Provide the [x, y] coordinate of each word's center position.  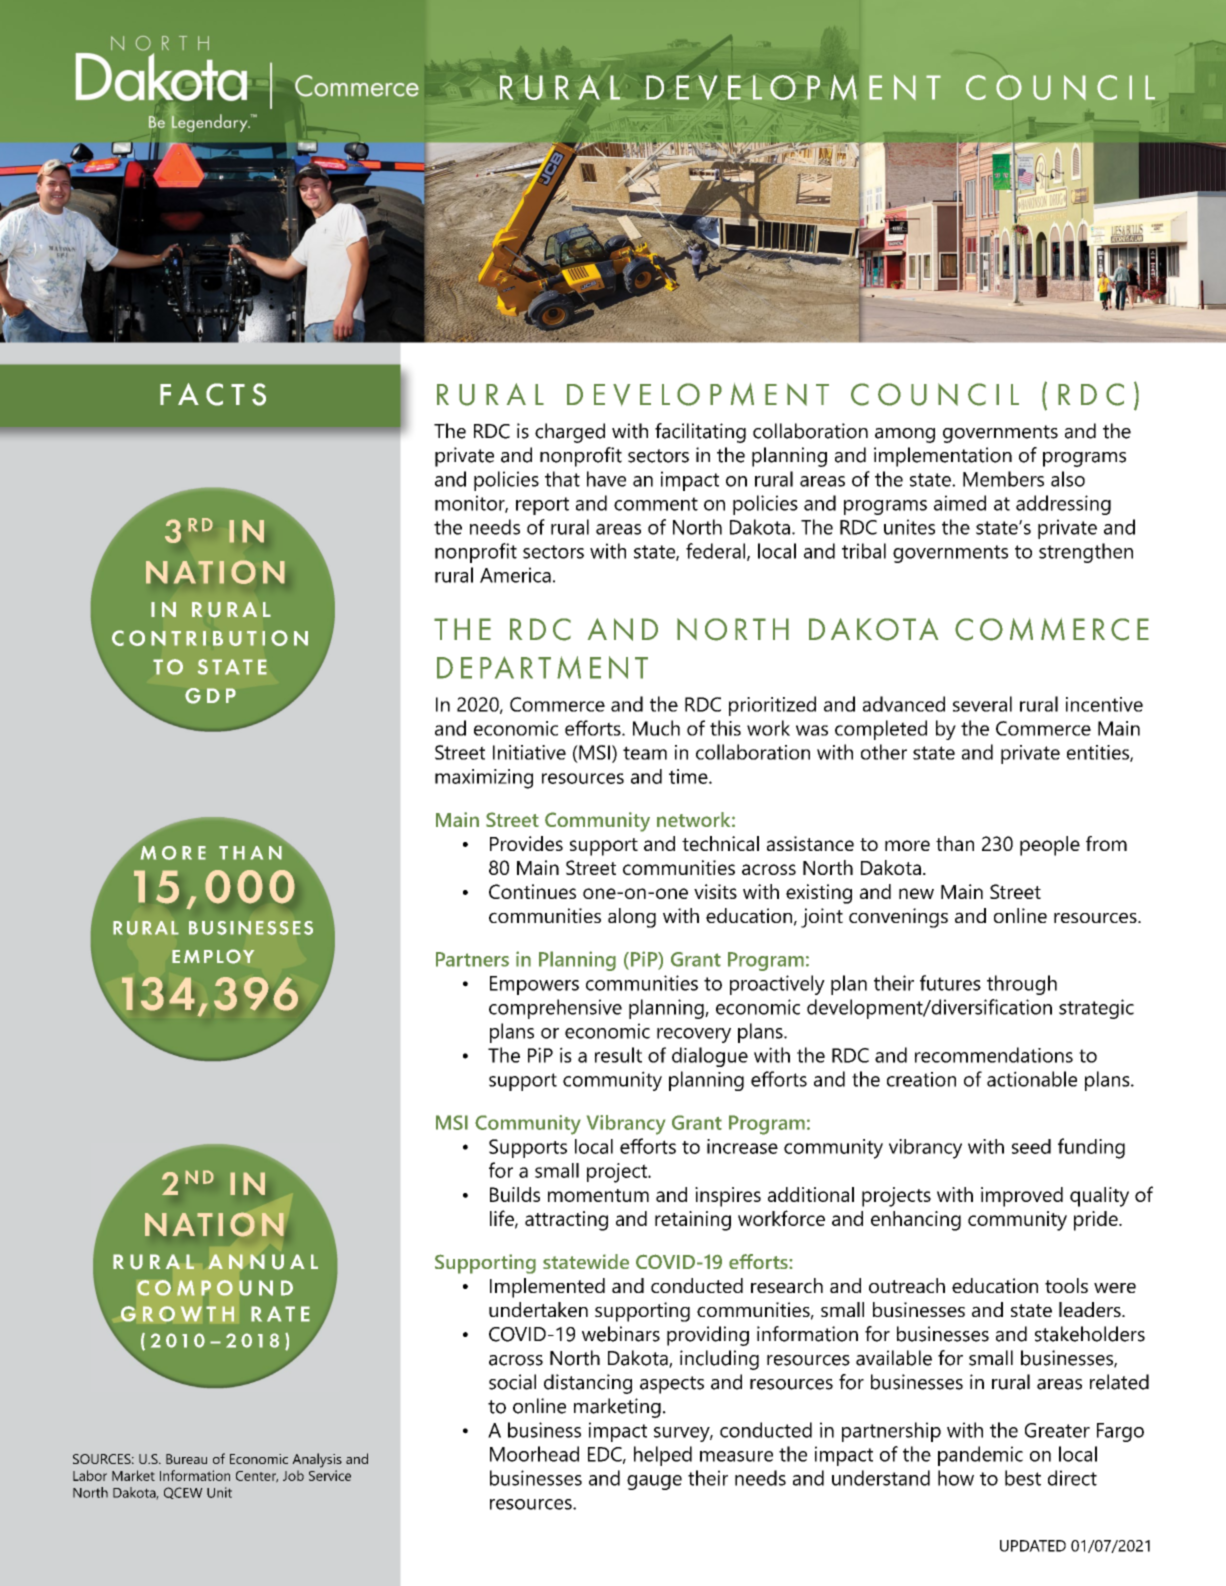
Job [293, 1475]
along [632, 918]
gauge [654, 1482]
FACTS [213, 394]
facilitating [700, 433]
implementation [943, 457]
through [1022, 985]
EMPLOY [213, 956]
